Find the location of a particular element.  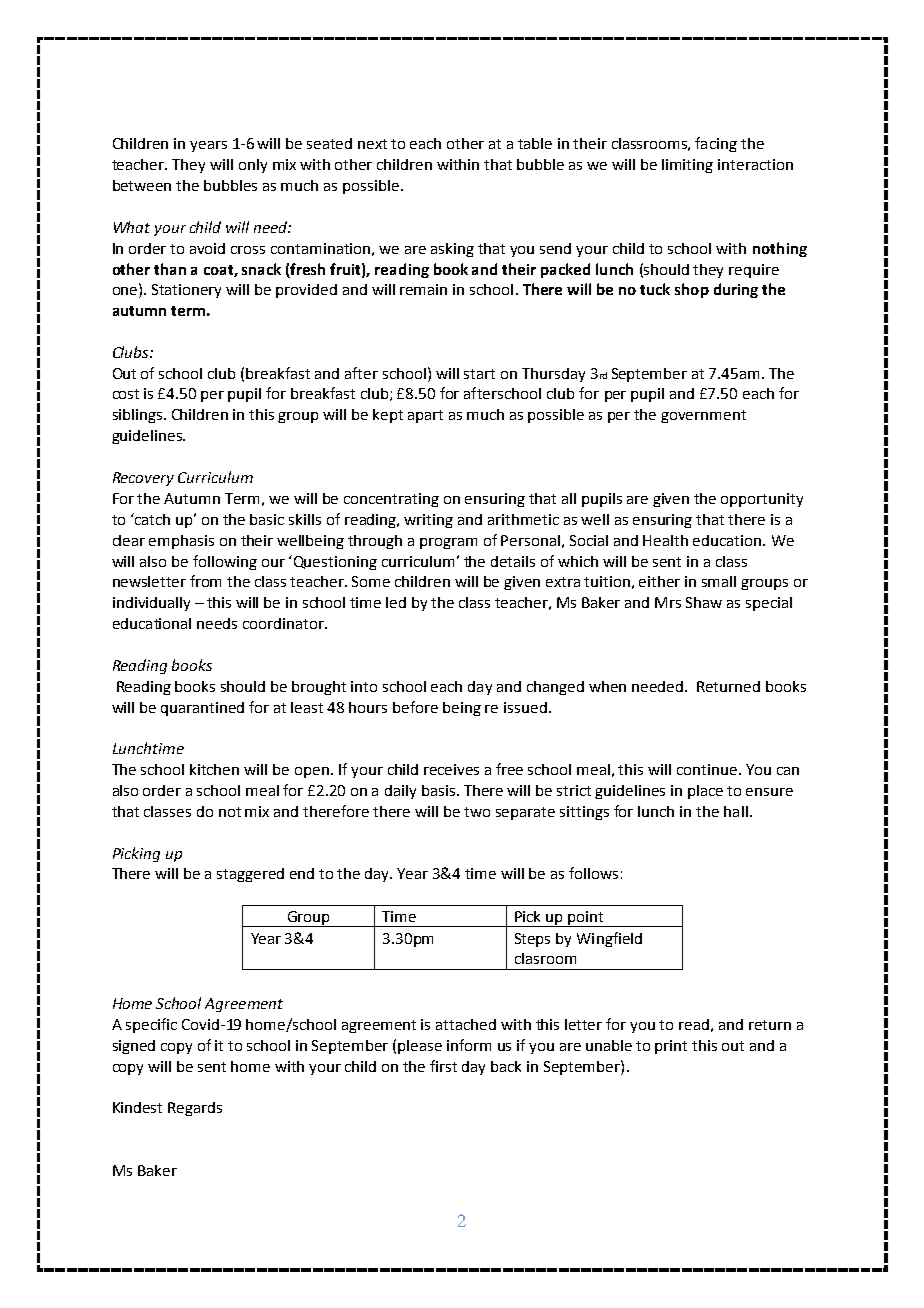

Regards is located at coordinates (195, 1109).
